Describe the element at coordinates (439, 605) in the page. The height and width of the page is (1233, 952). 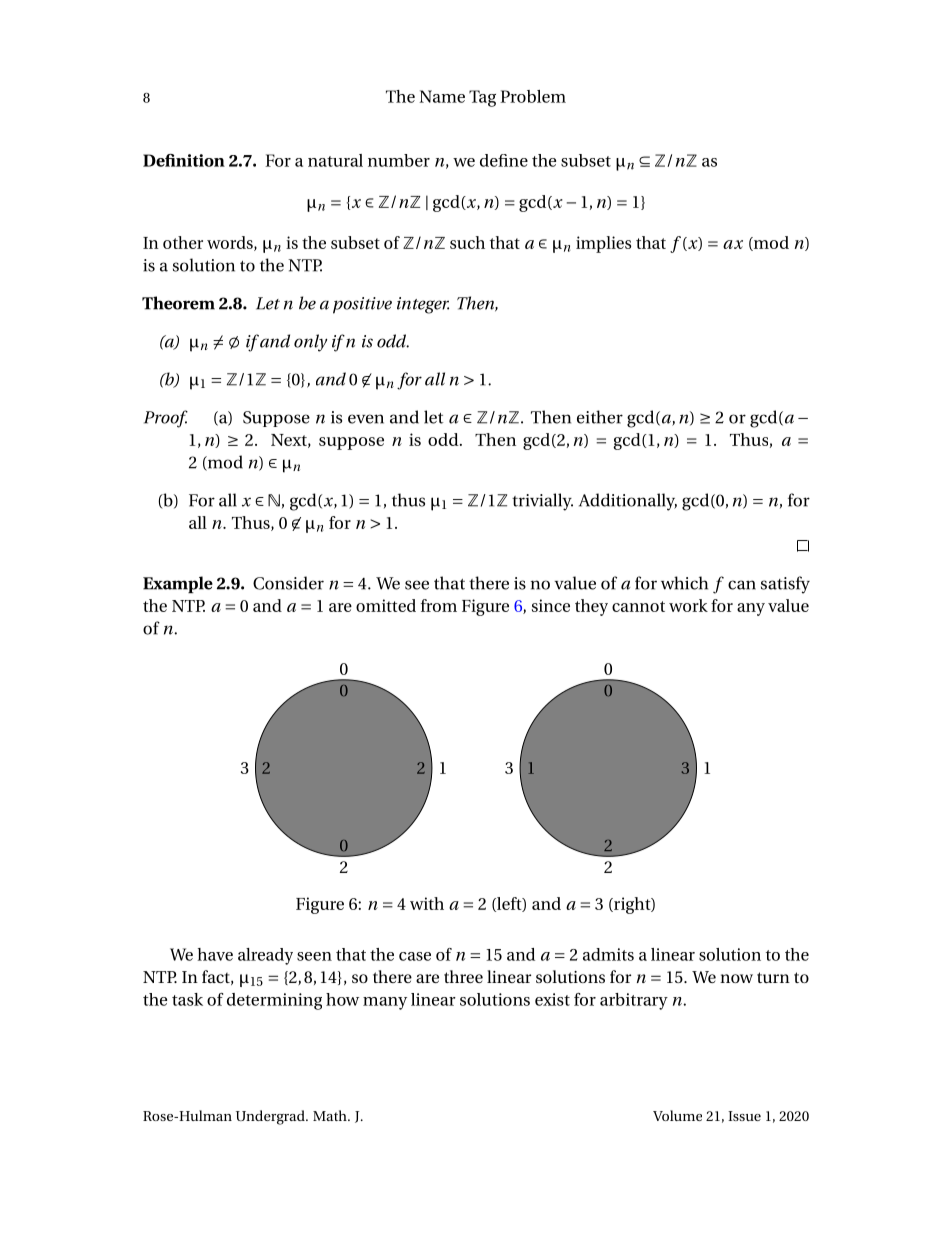
I see `from` at that location.
